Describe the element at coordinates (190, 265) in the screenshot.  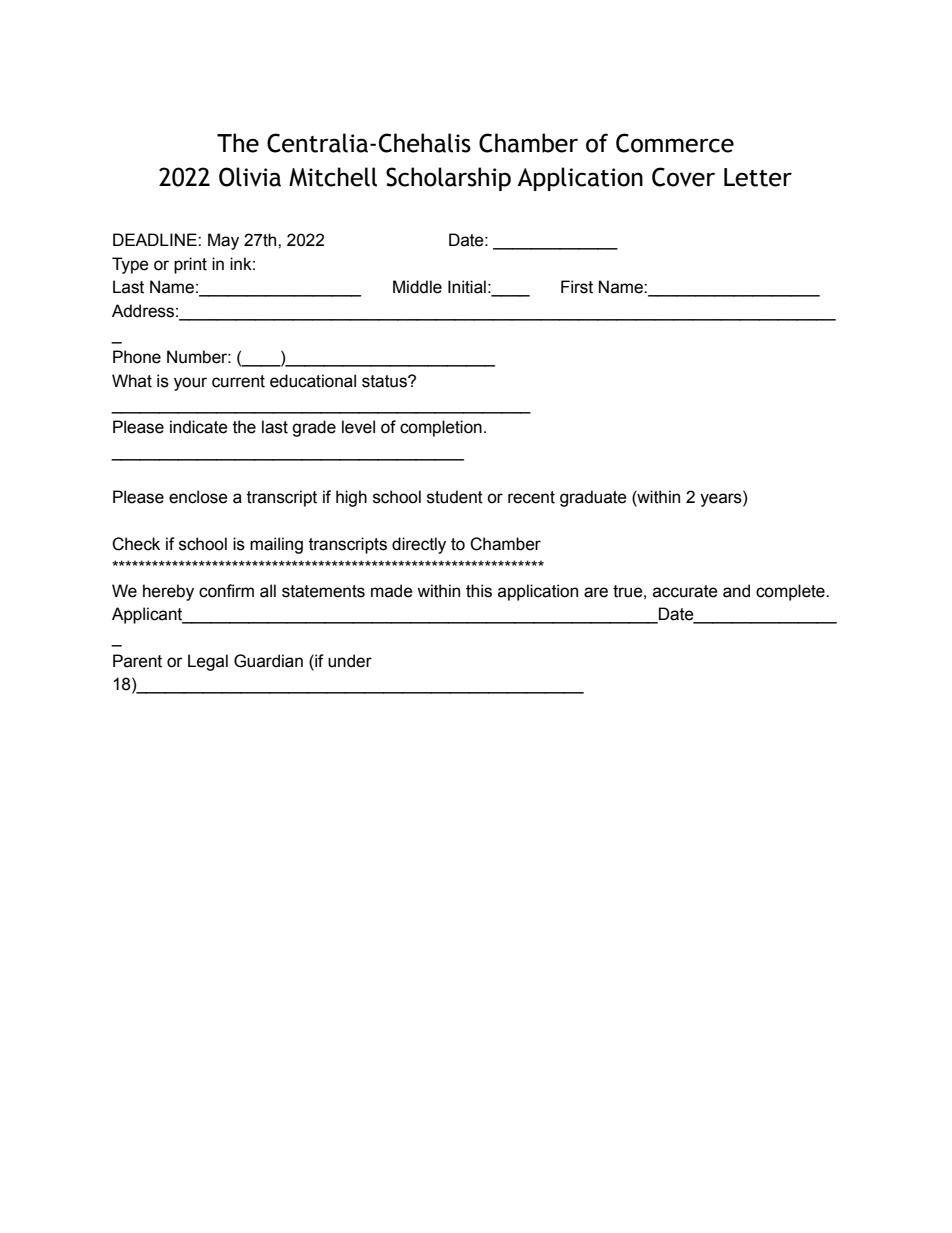
I see `print` at that location.
